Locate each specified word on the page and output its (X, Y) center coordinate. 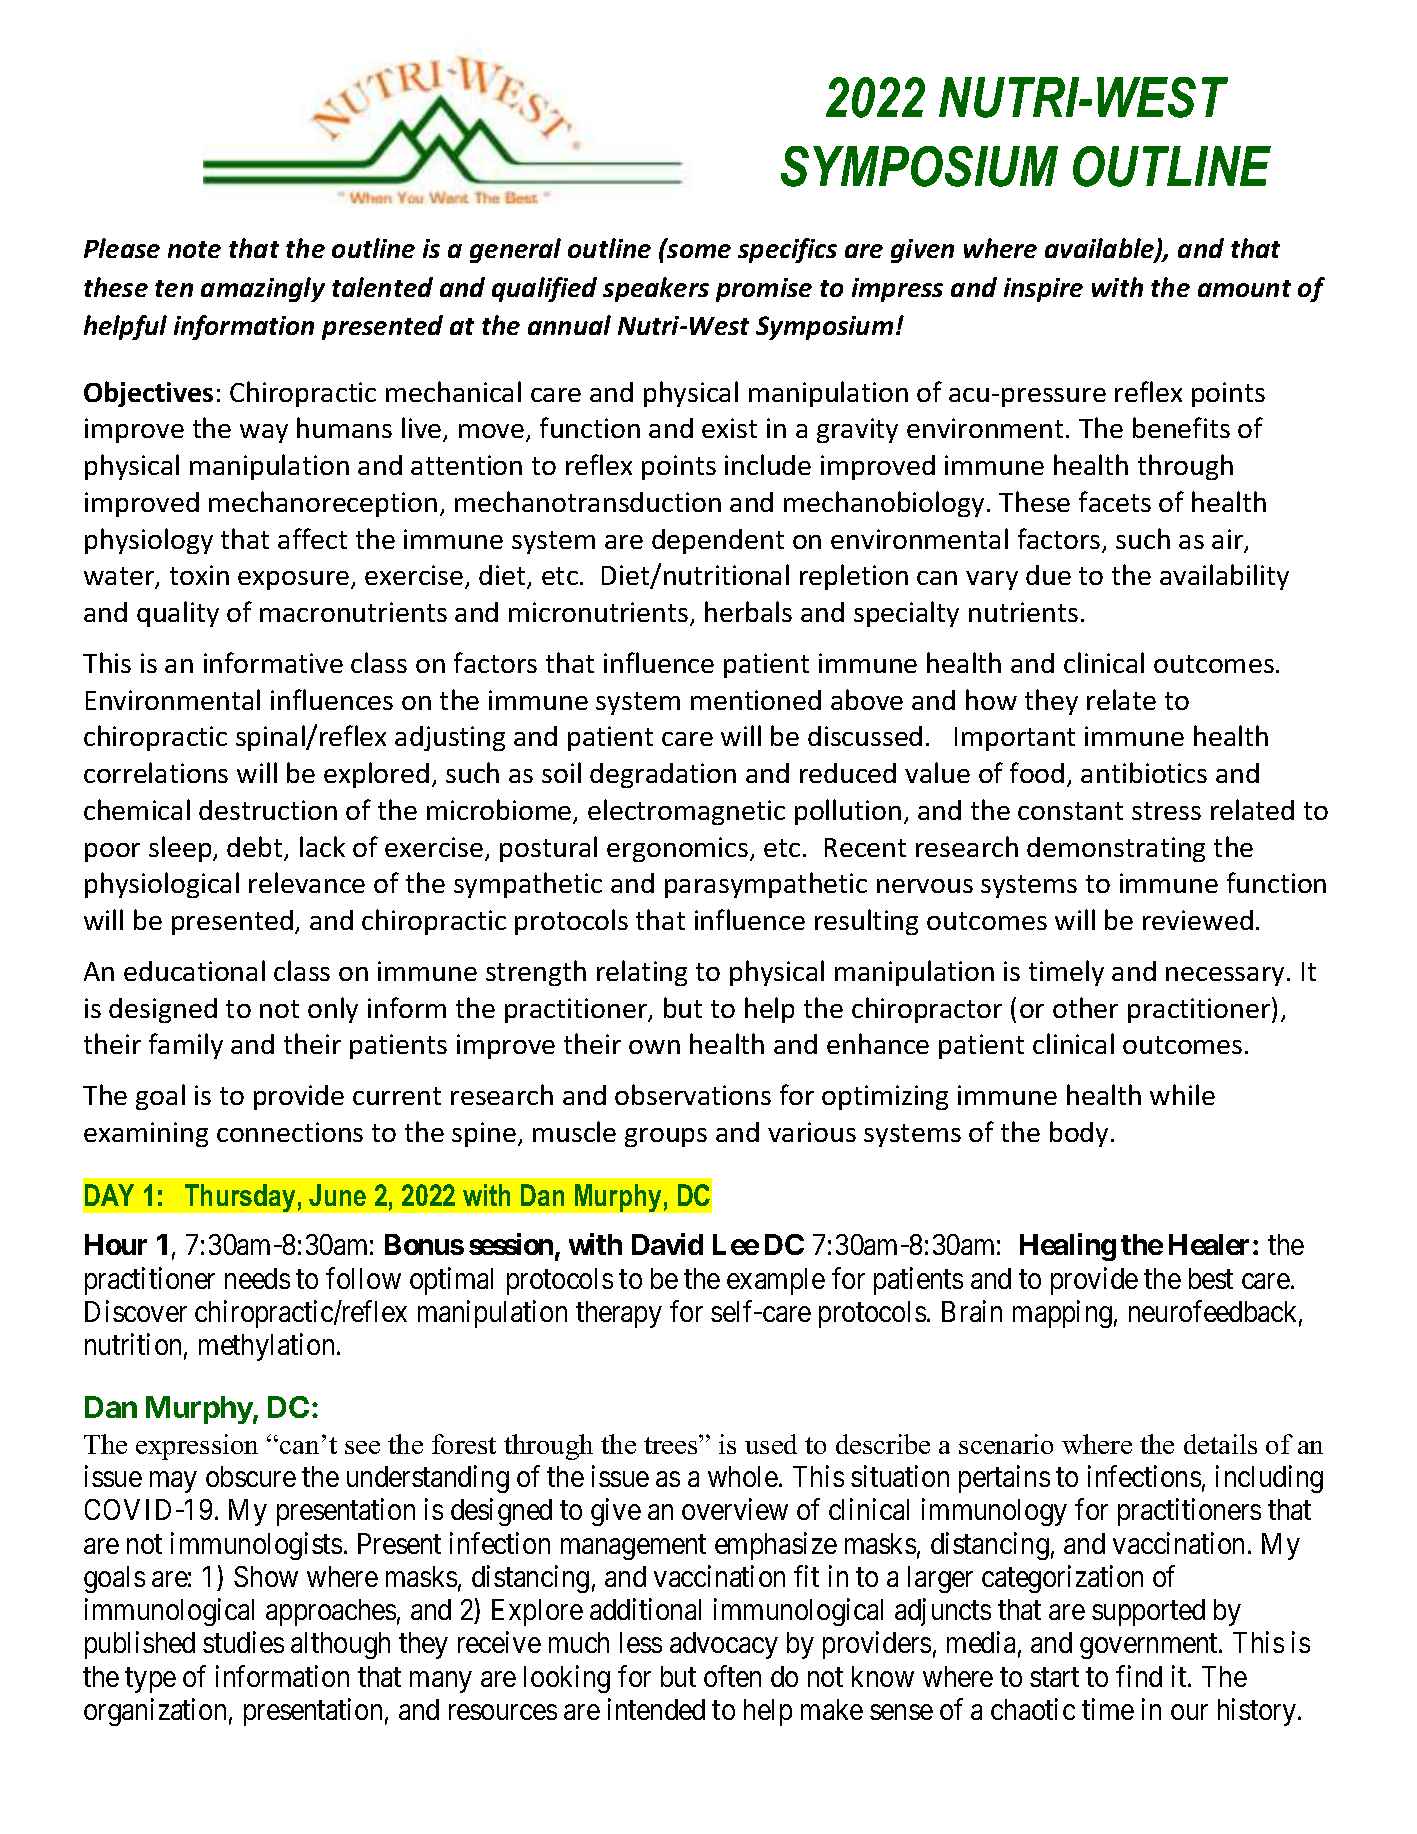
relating (642, 973)
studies (243, 1642)
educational (194, 970)
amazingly (263, 289)
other (1085, 1007)
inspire (1043, 290)
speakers (656, 289)
